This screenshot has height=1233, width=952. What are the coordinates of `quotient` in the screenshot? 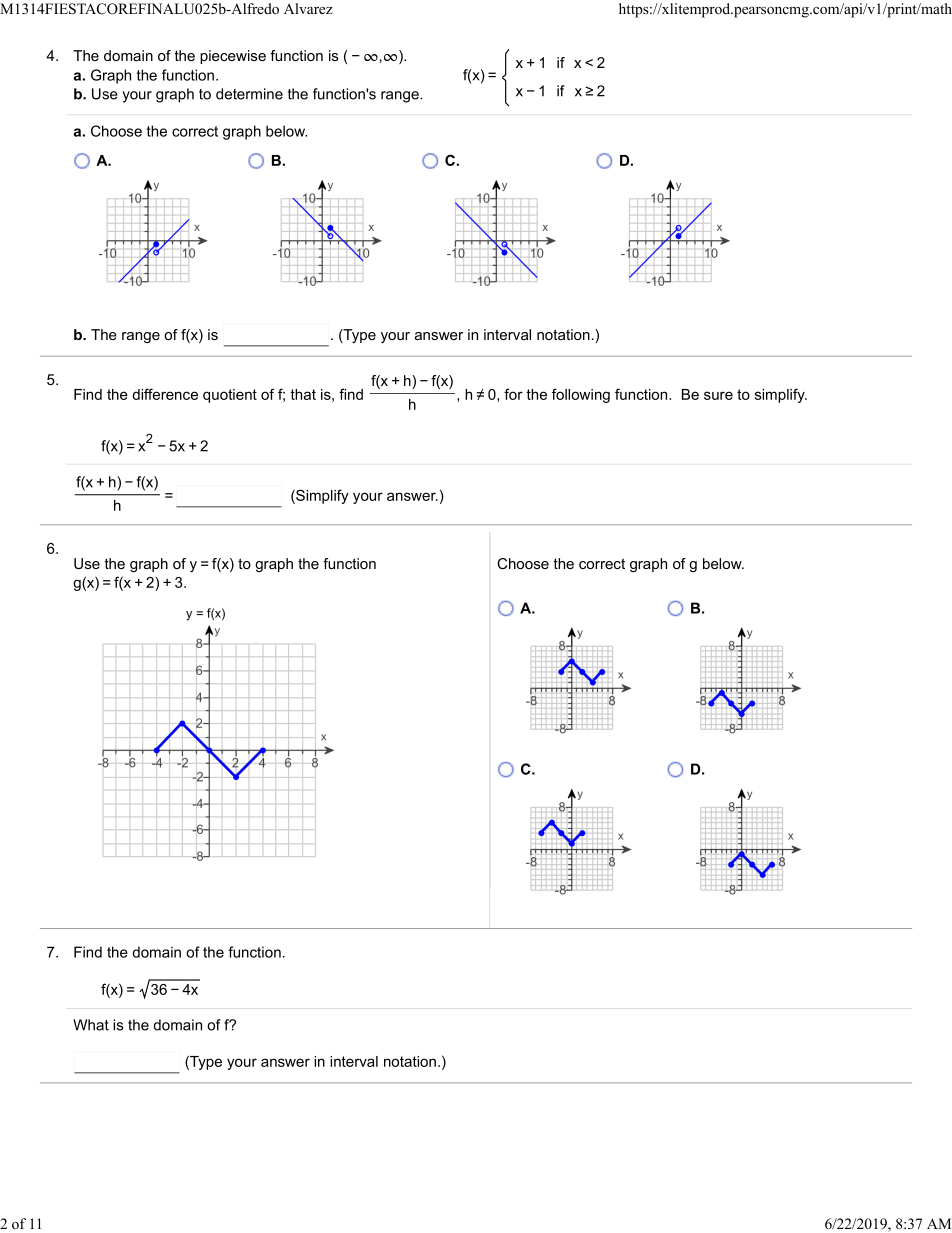 It's located at (230, 396).
